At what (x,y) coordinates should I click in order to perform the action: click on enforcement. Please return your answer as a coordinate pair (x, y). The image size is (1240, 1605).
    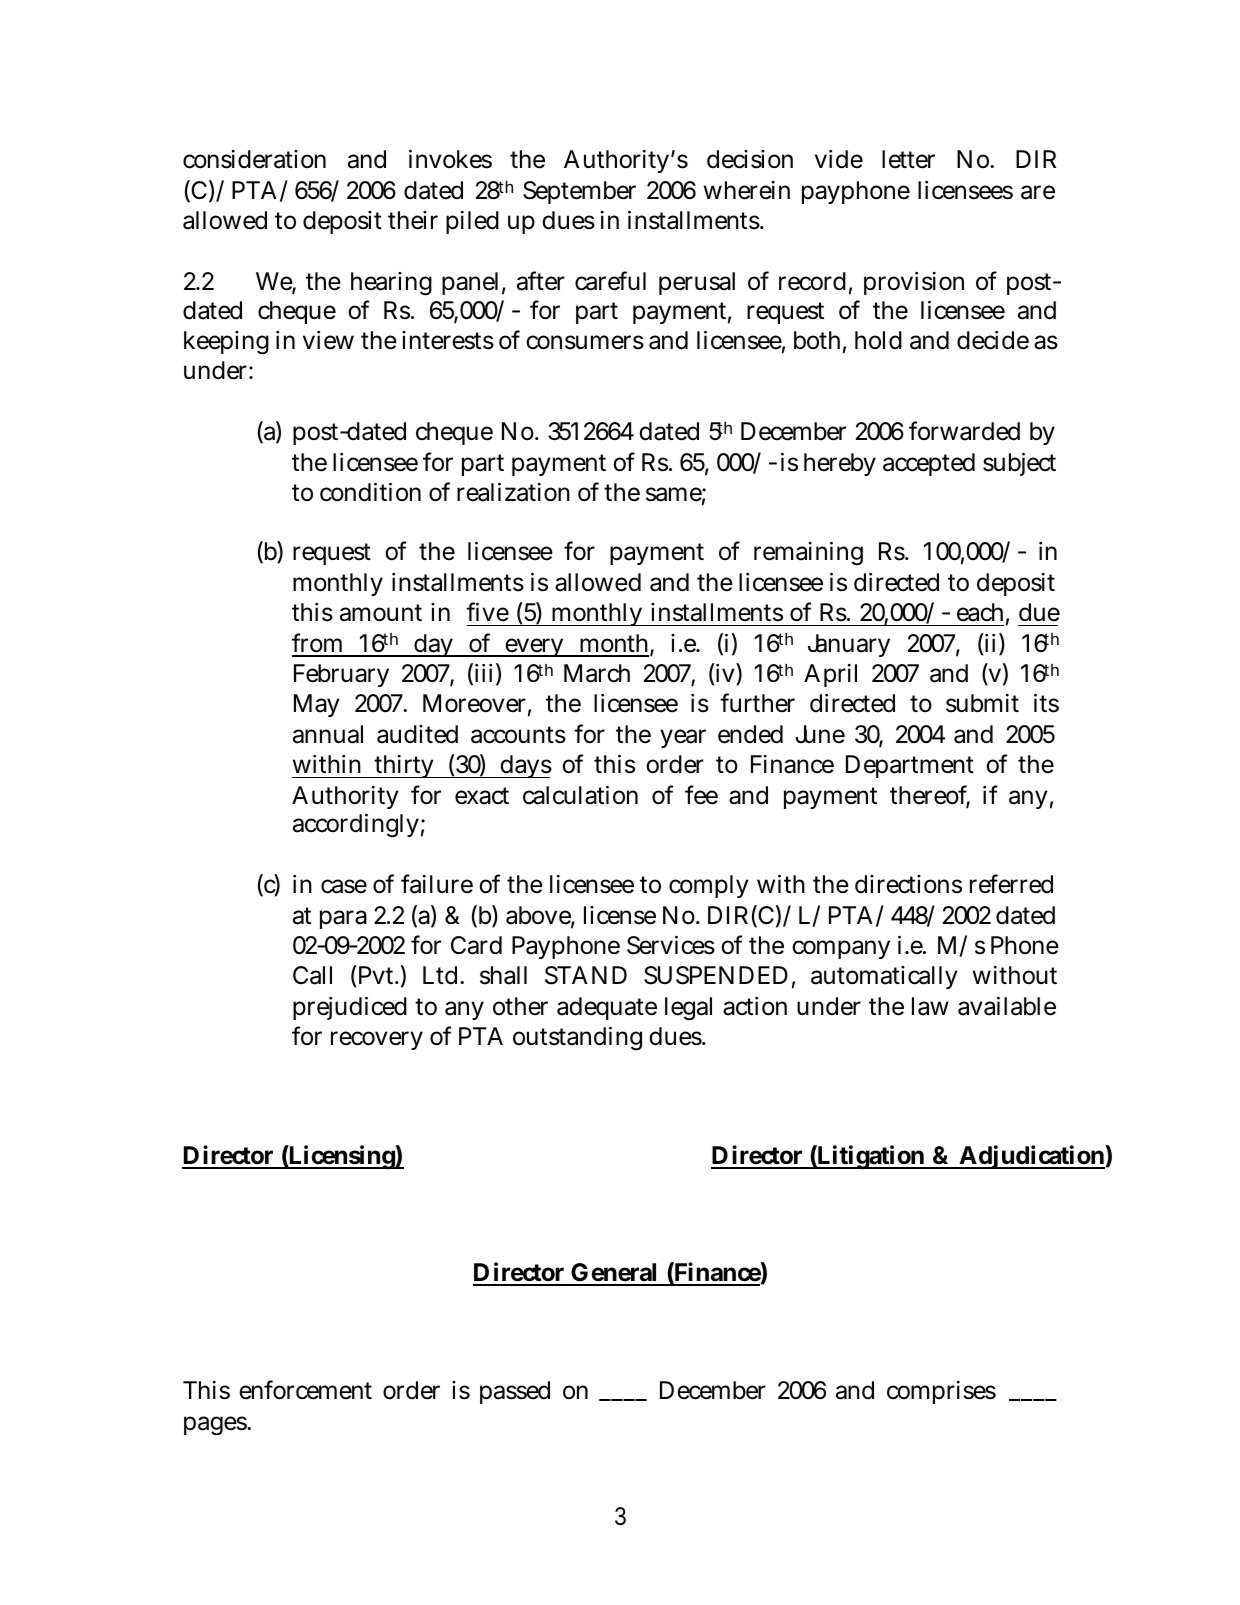
    Looking at the image, I should click on (305, 1390).
